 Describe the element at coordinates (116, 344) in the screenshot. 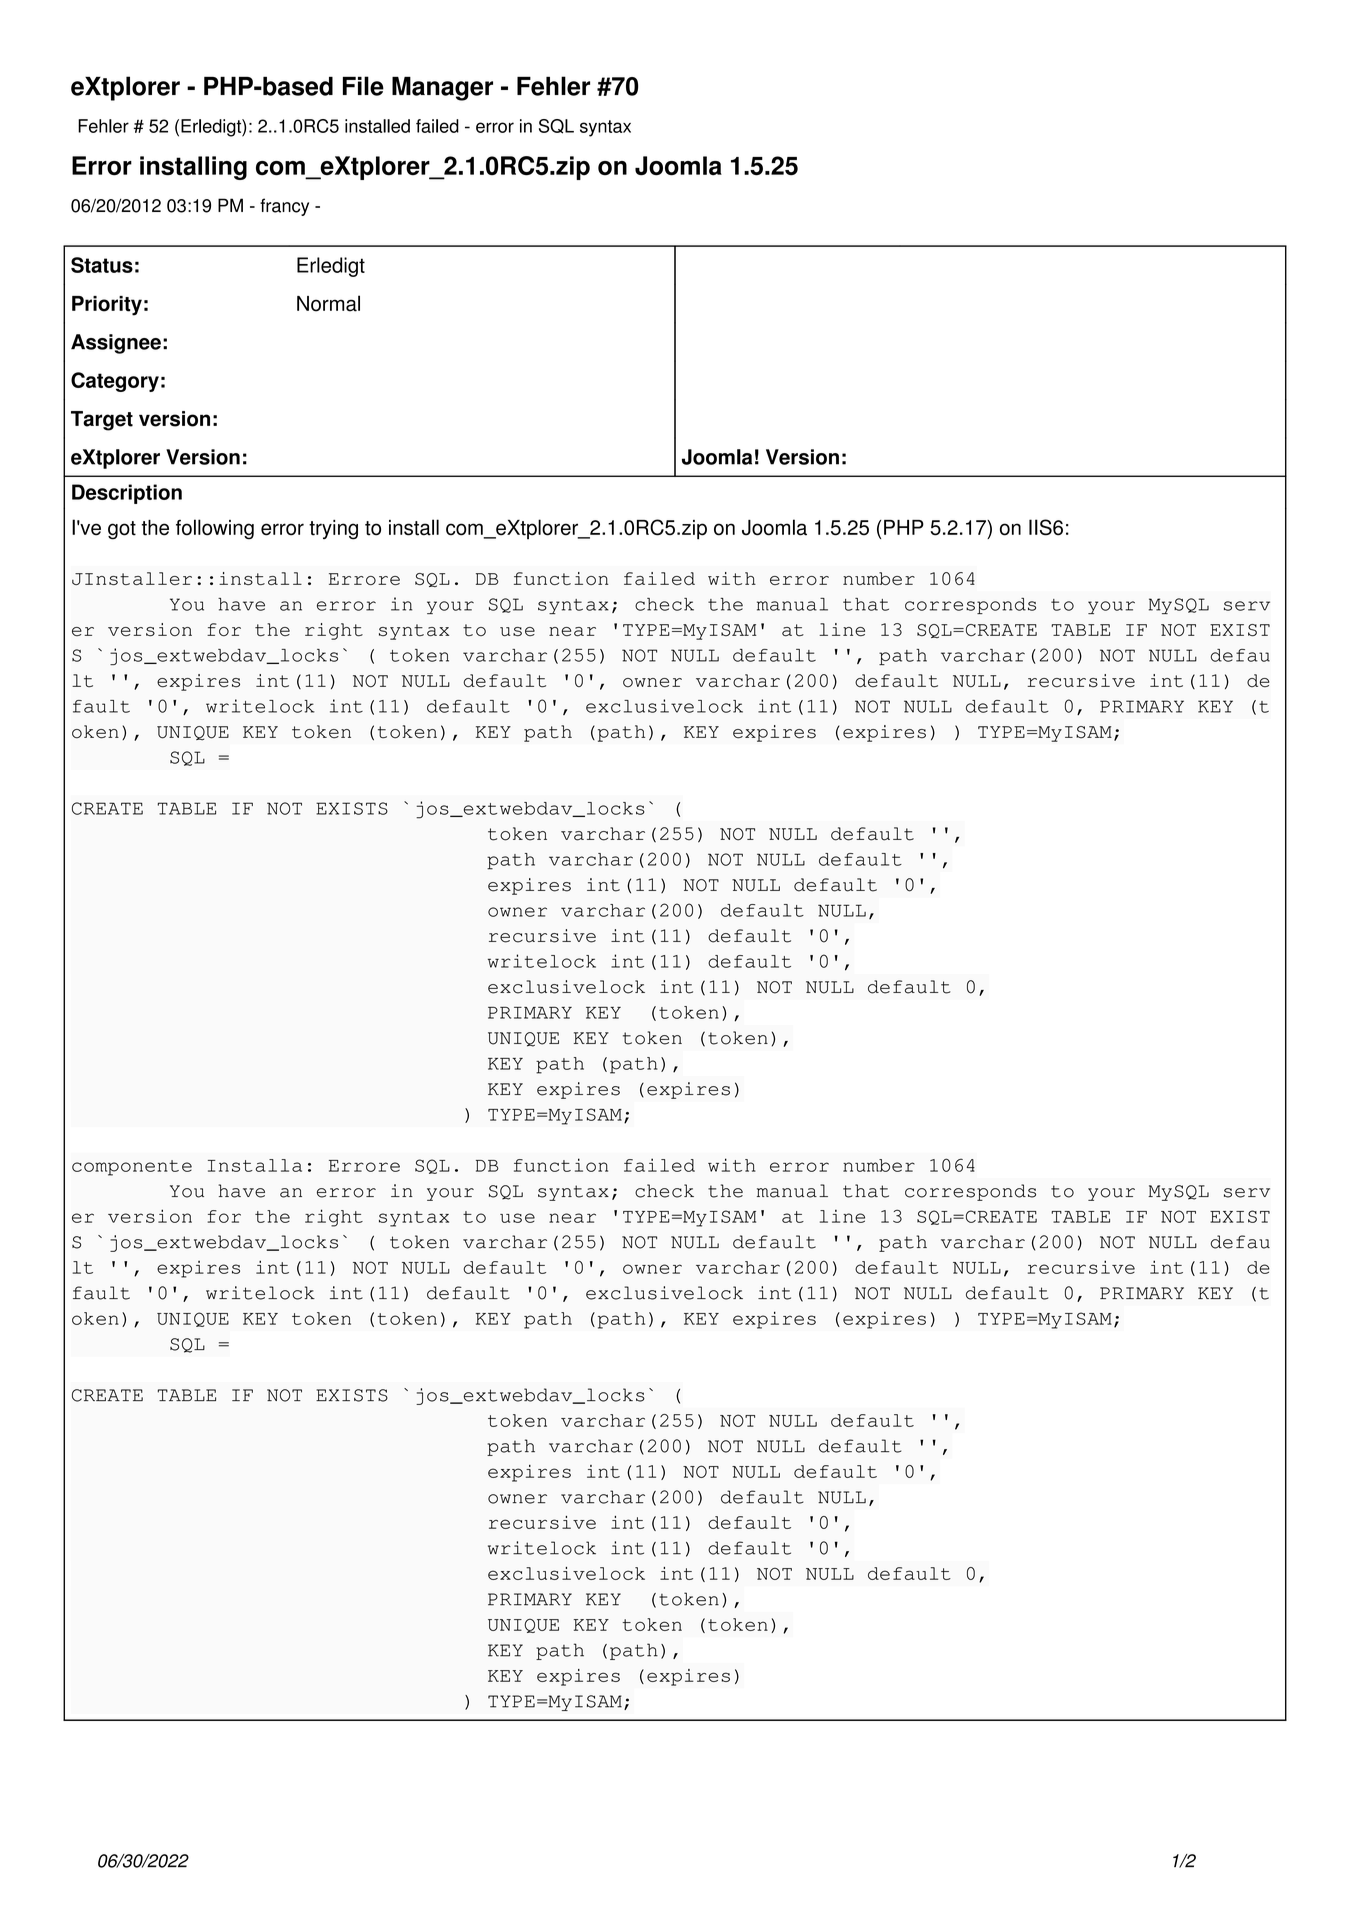

I see `Assignee` at that location.
